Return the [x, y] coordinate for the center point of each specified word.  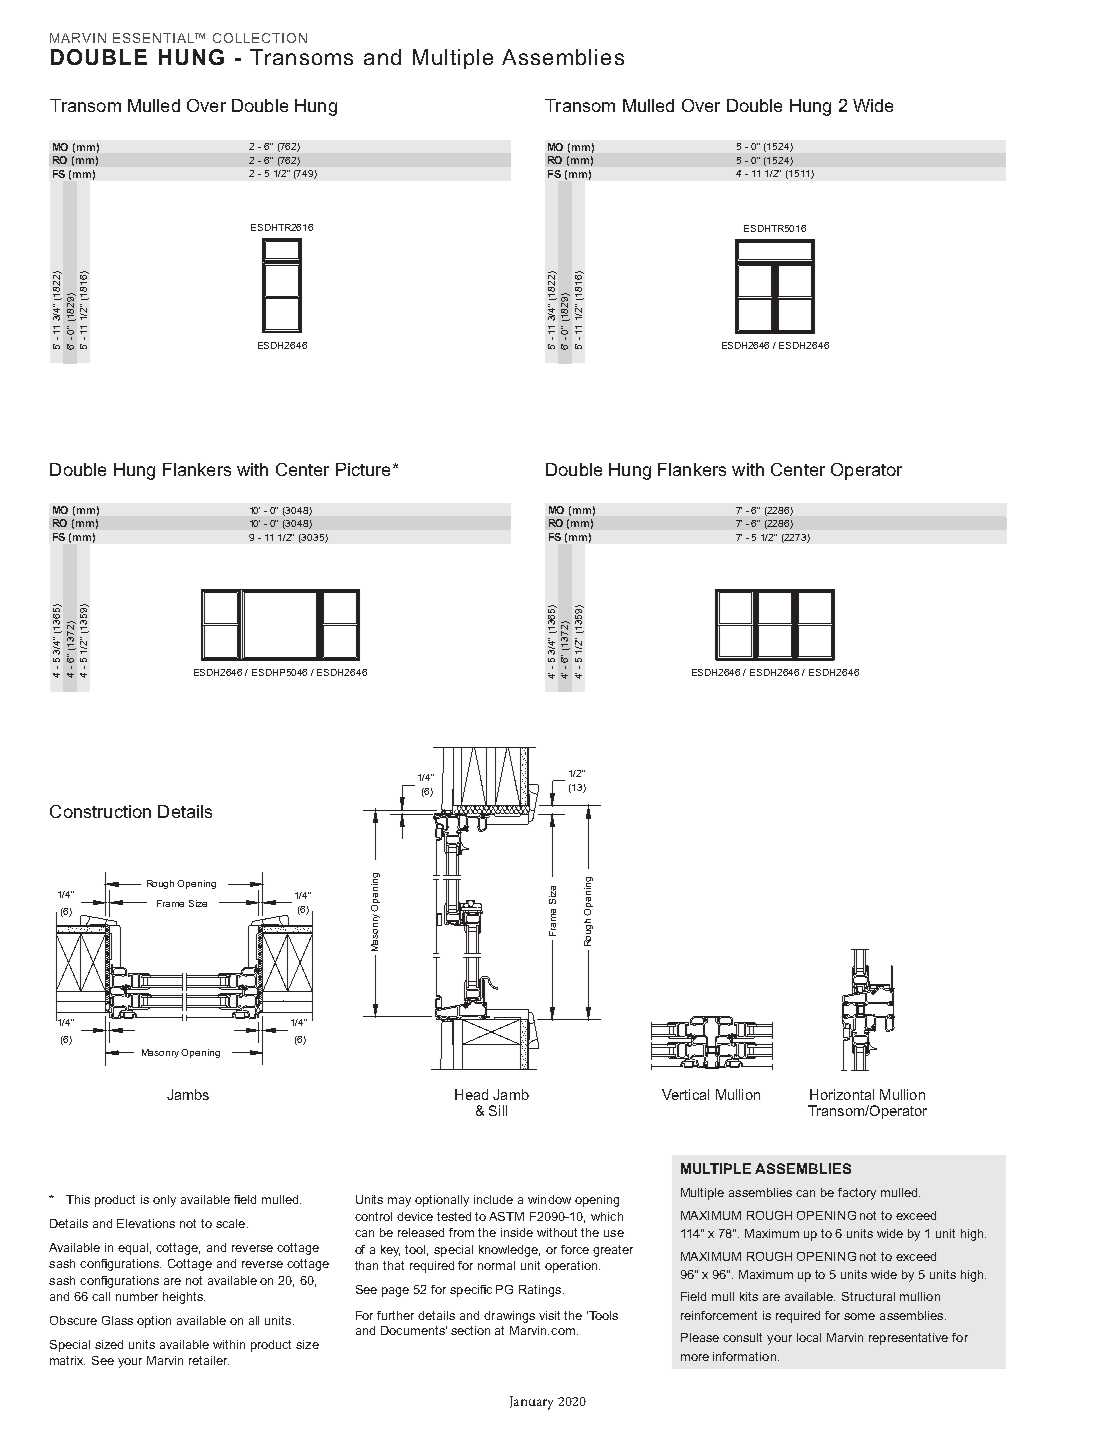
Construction [100, 811]
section [470, 1330]
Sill [498, 1110]
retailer [209, 1360]
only [164, 1201]
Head [471, 1094]
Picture [363, 469]
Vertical [685, 1094]
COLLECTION [260, 38]
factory [857, 1194]
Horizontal [842, 1094]
